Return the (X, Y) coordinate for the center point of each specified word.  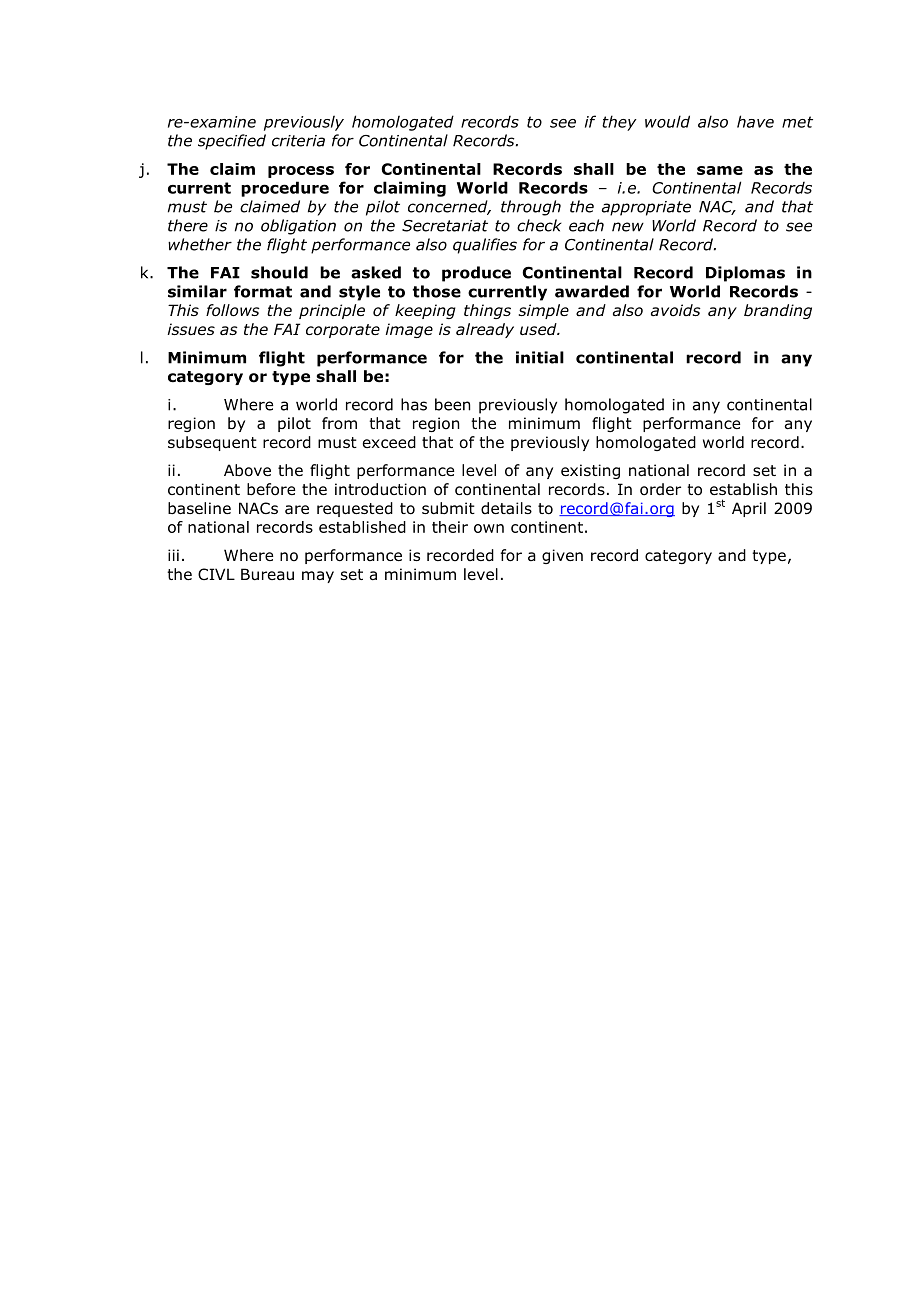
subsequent (212, 443)
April (749, 509)
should (279, 272)
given (562, 556)
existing (590, 471)
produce (476, 274)
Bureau (267, 574)
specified (232, 142)
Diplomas (745, 274)
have (755, 121)
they (619, 123)
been (452, 404)
